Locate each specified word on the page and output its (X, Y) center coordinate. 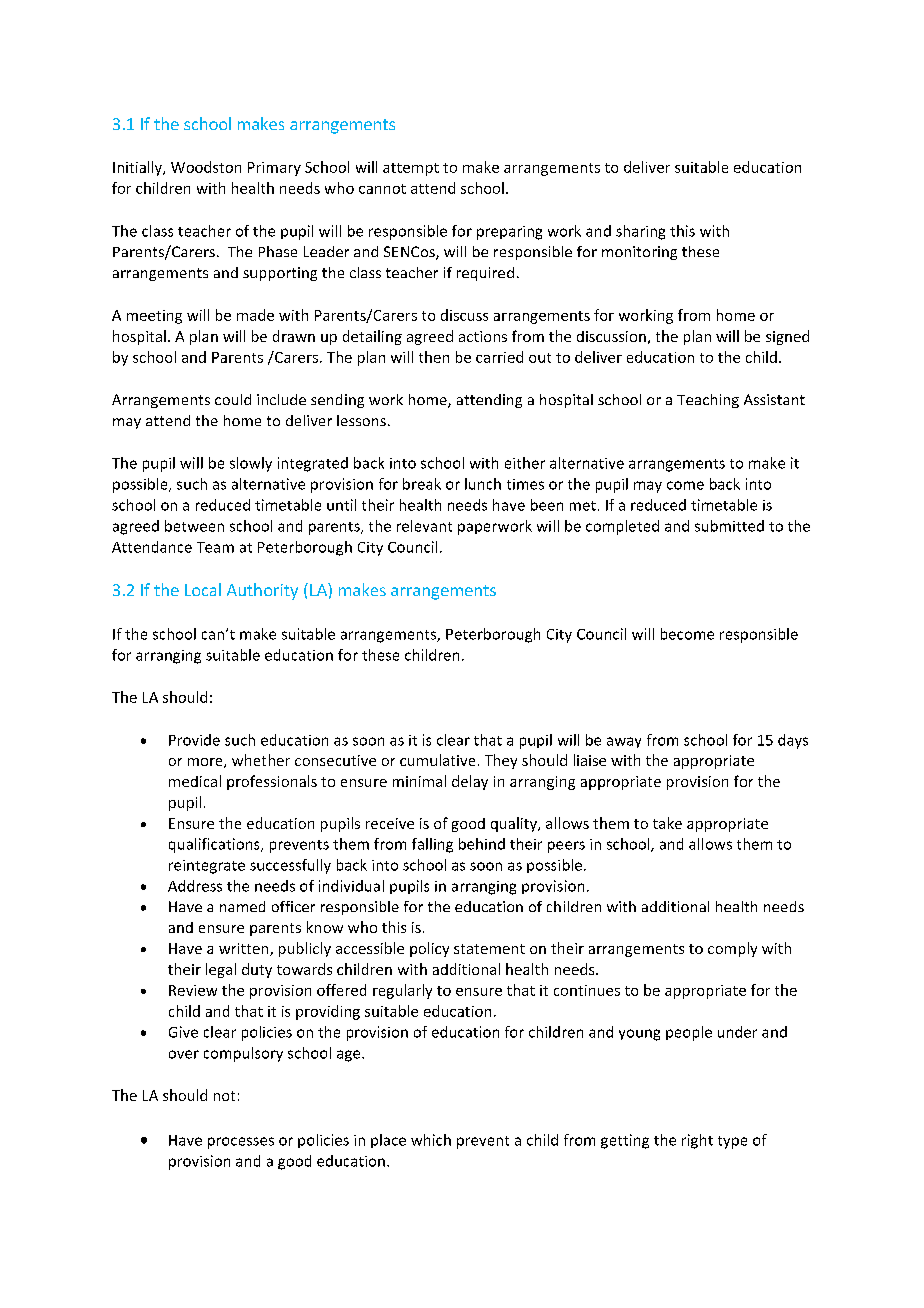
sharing (640, 232)
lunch (483, 484)
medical (195, 781)
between (194, 526)
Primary (274, 169)
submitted (729, 526)
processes (241, 1143)
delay (470, 782)
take (667, 823)
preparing (509, 233)
